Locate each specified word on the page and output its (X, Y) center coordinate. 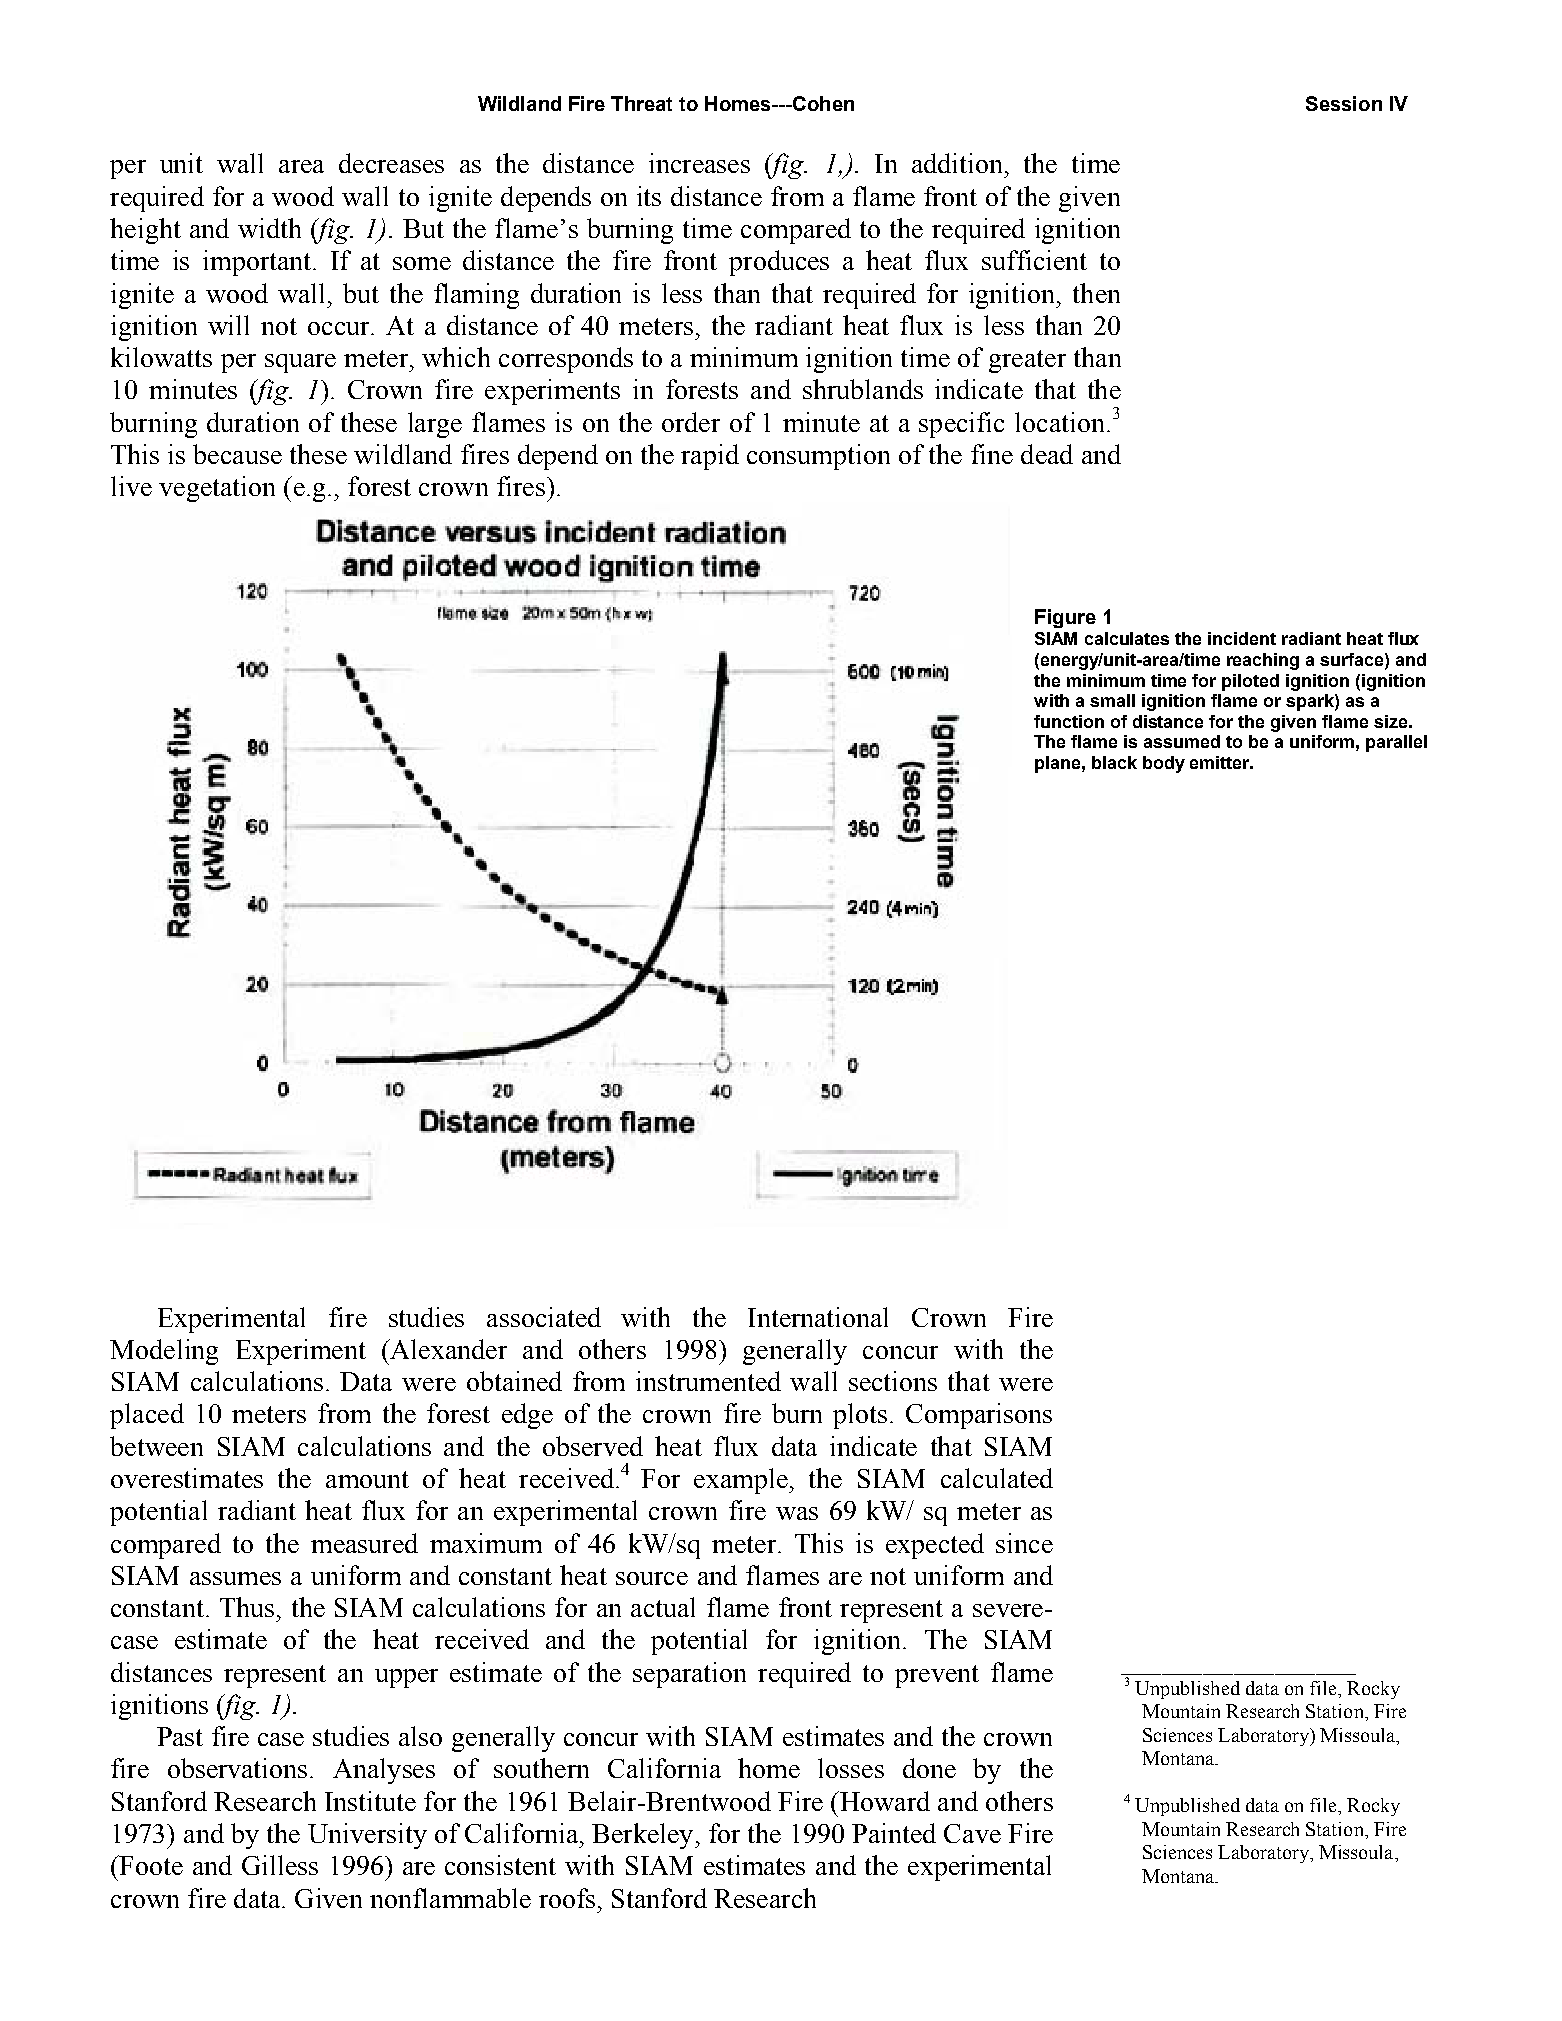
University (367, 1836)
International (818, 1317)
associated (544, 1317)
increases (699, 163)
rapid (710, 457)
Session (1344, 103)
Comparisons (979, 1416)
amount (367, 1479)
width (269, 228)
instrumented (708, 1381)
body (1164, 764)
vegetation (217, 489)
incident (1242, 638)
